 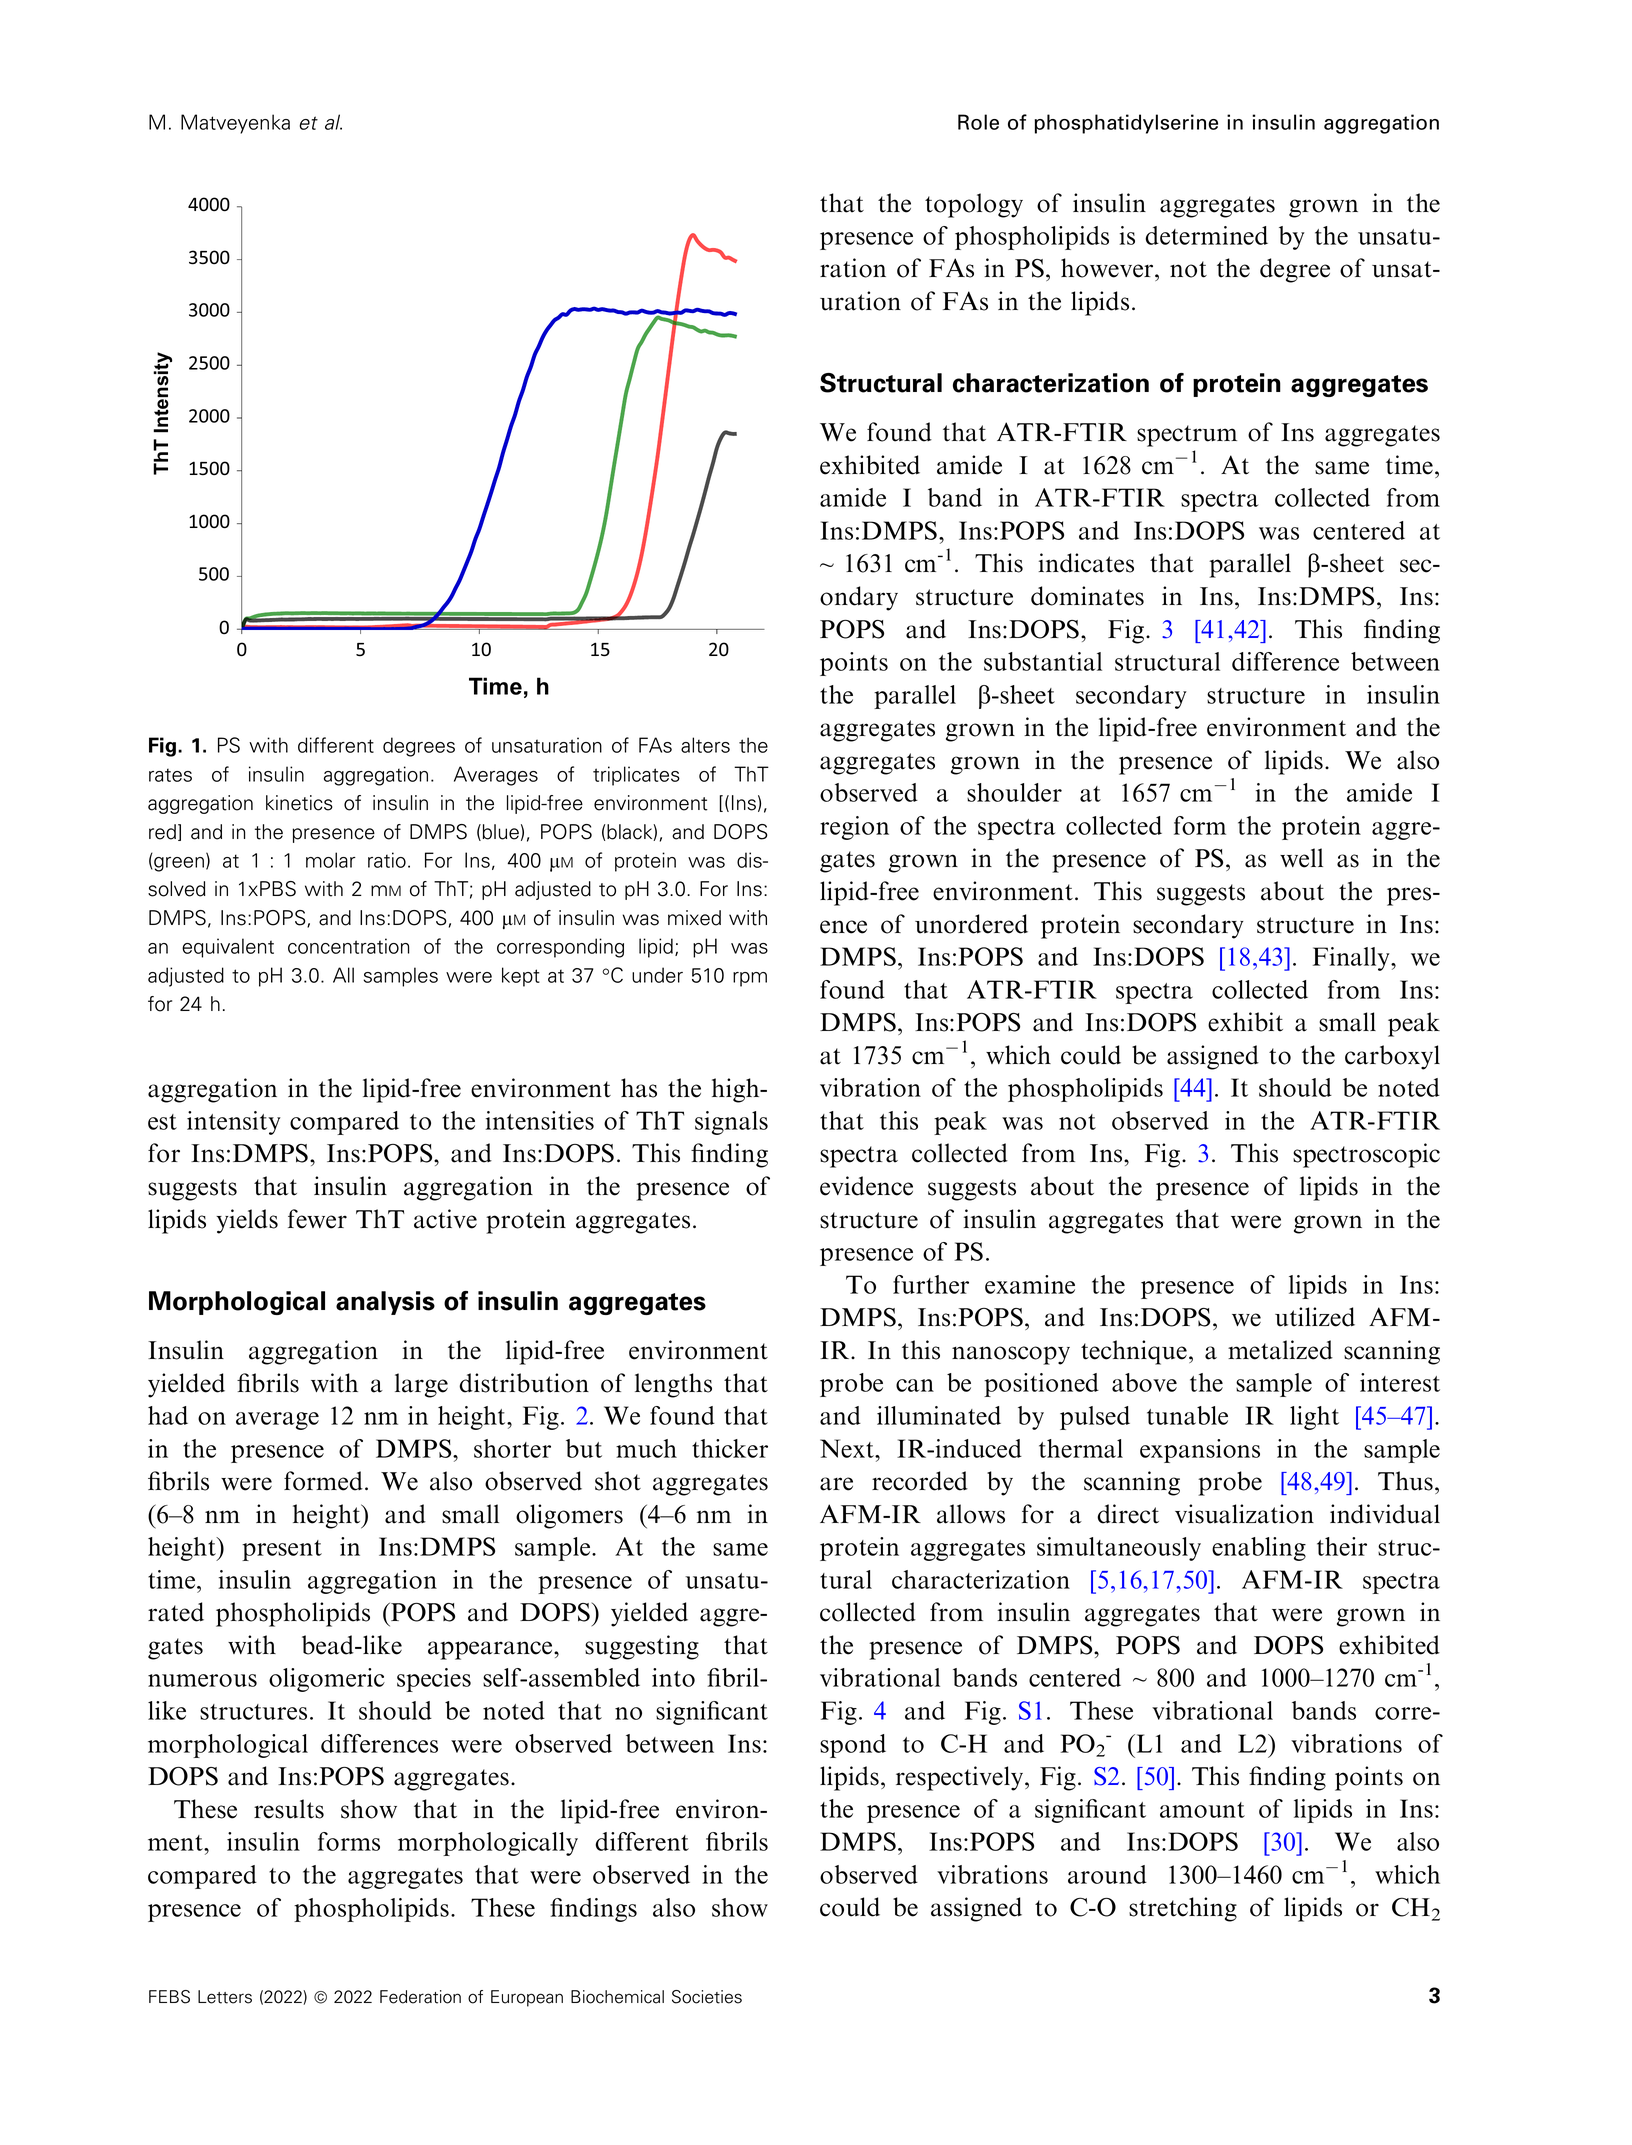 What do you see at coordinates (978, 122) in the screenshot?
I see `Role` at bounding box center [978, 122].
